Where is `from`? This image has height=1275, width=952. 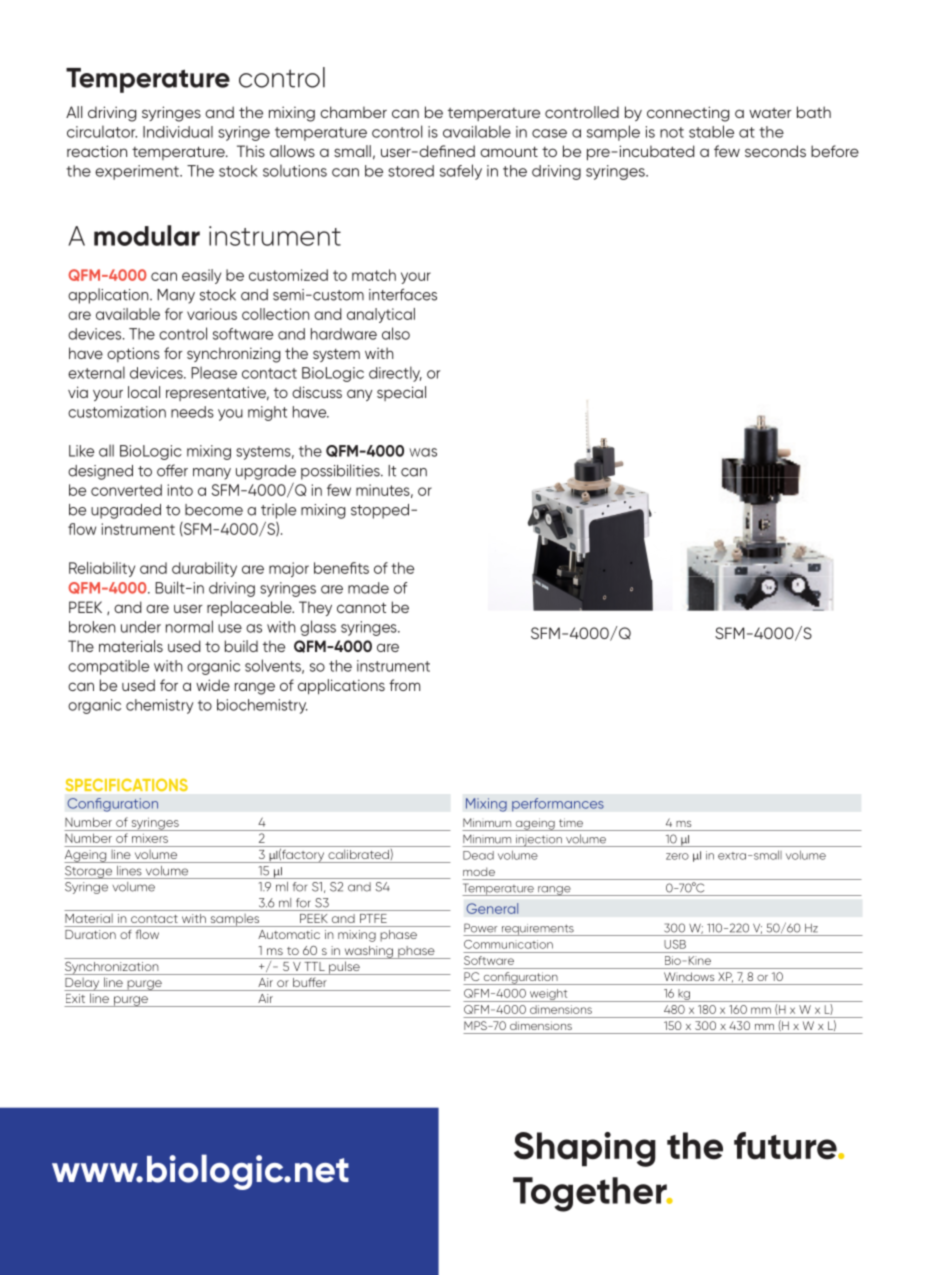
from is located at coordinates (404, 685).
